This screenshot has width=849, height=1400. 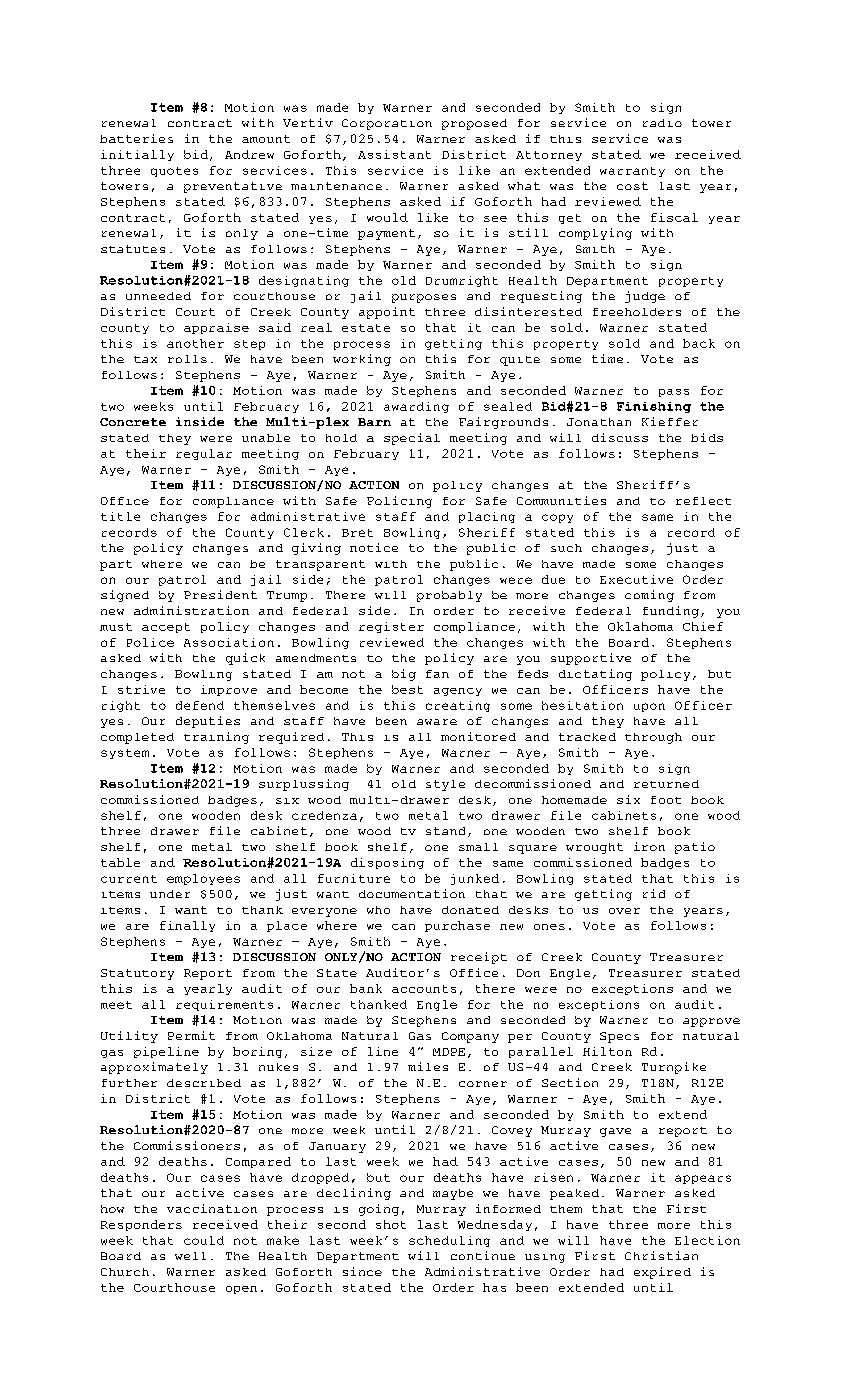 I want to click on well, so click(x=190, y=1256).
